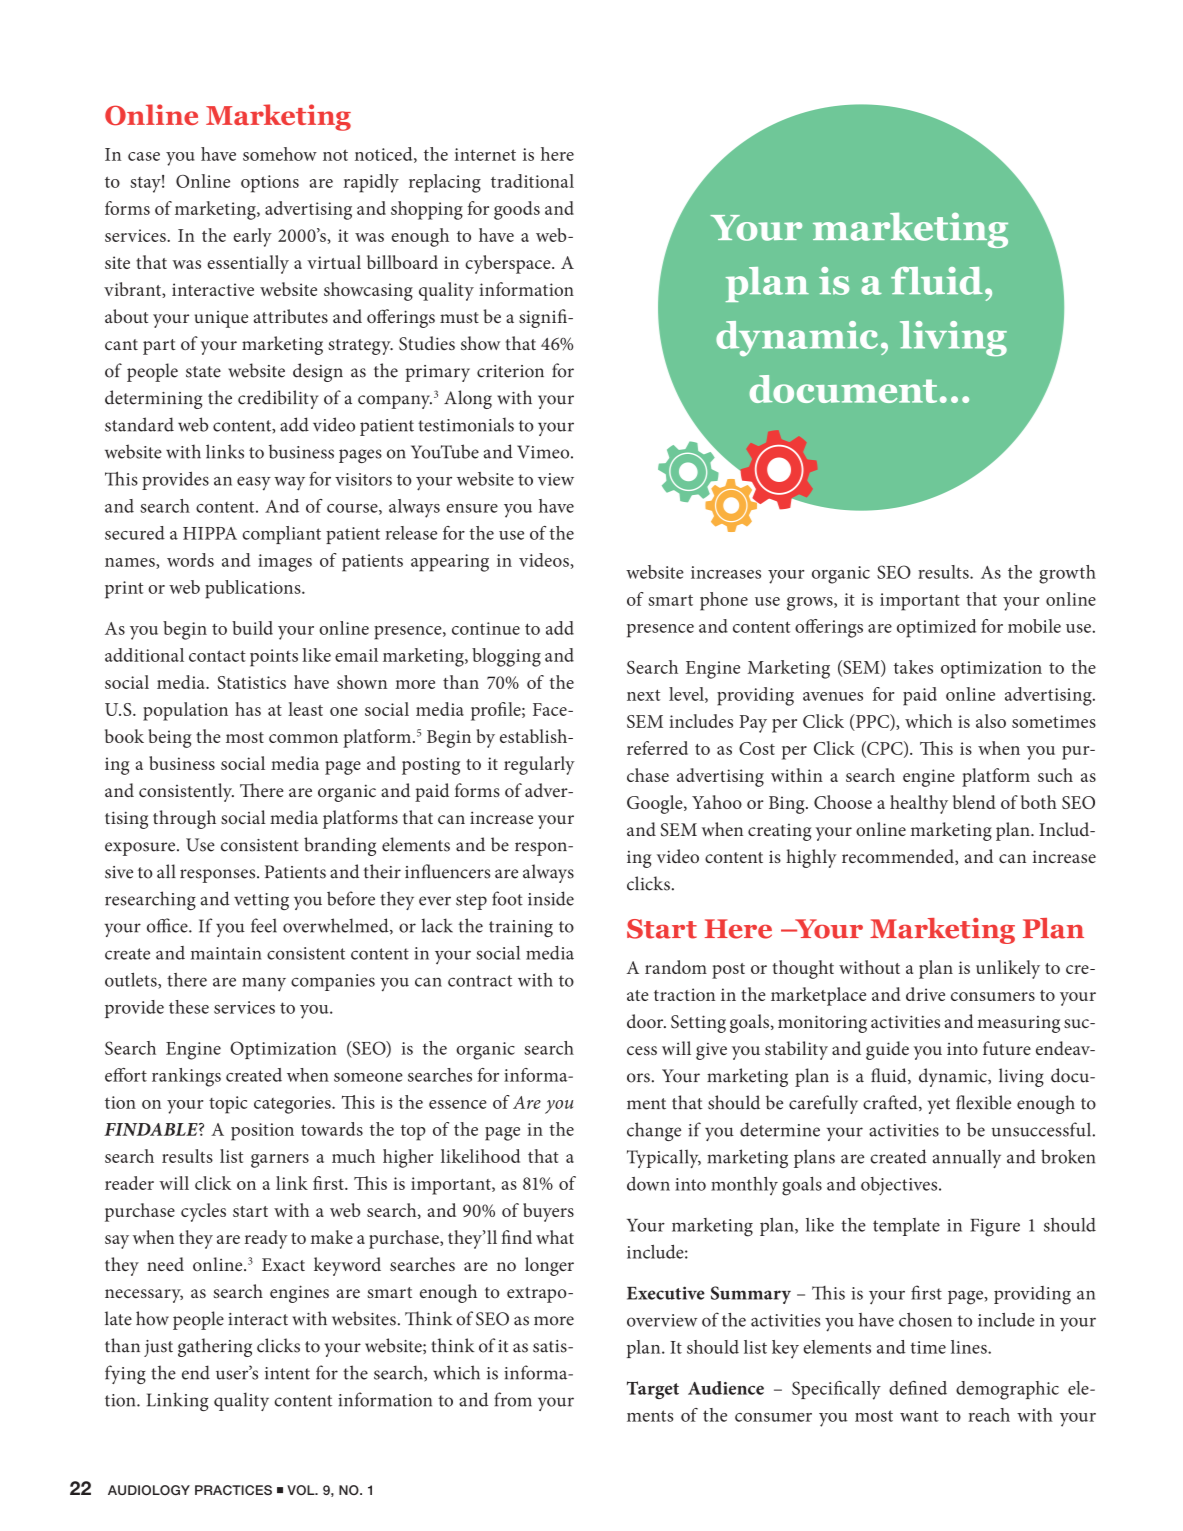 The width and height of the image is (1183, 1531). Describe the element at coordinates (1067, 574) in the image. I see `growth` at that location.
